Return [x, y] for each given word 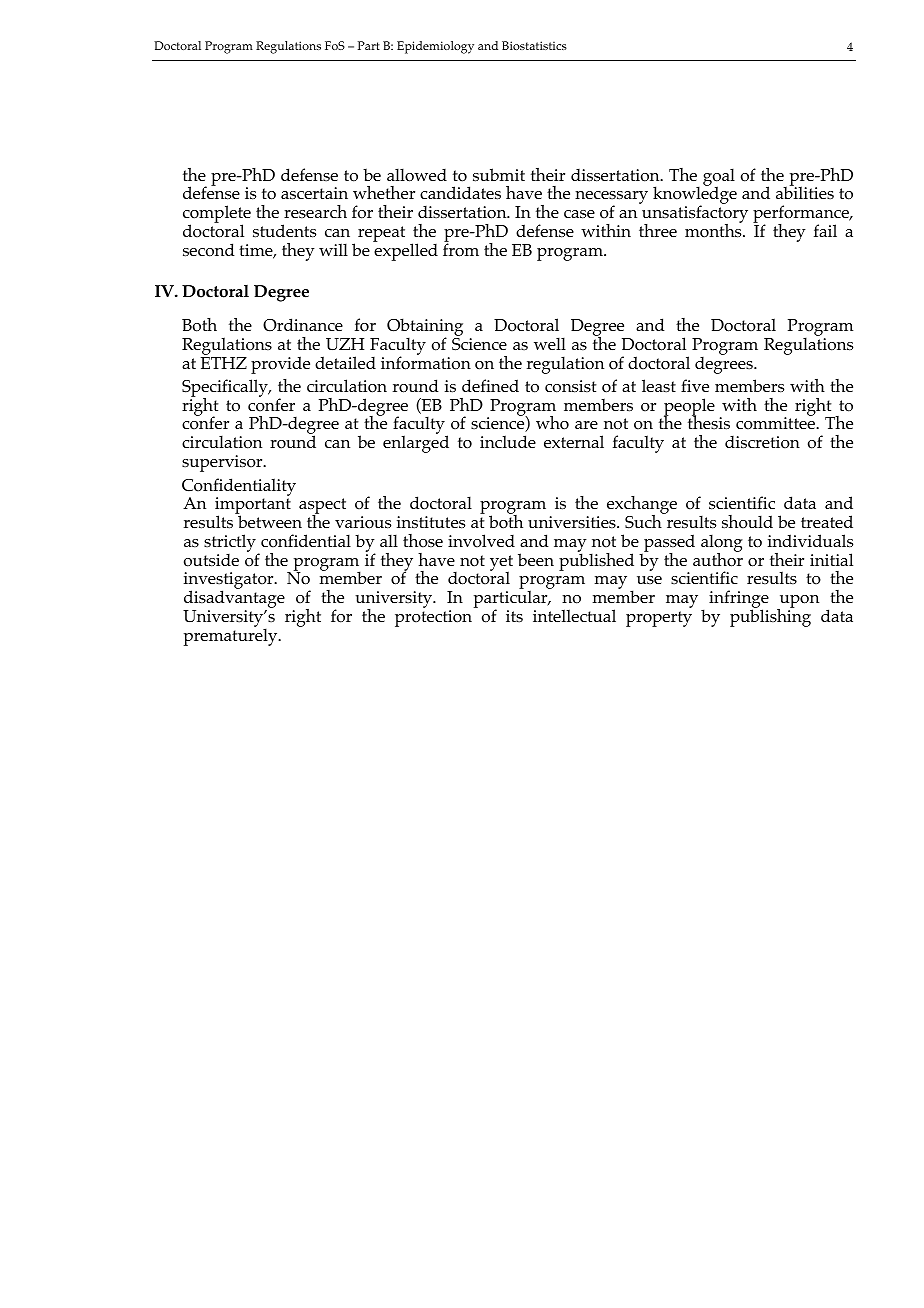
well [550, 343]
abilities [805, 192]
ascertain [314, 193]
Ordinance [303, 325]
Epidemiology [435, 47]
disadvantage [234, 600]
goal [719, 178]
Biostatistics [534, 45]
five [695, 385]
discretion [762, 442]
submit [499, 175]
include [508, 441]
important [253, 506]
